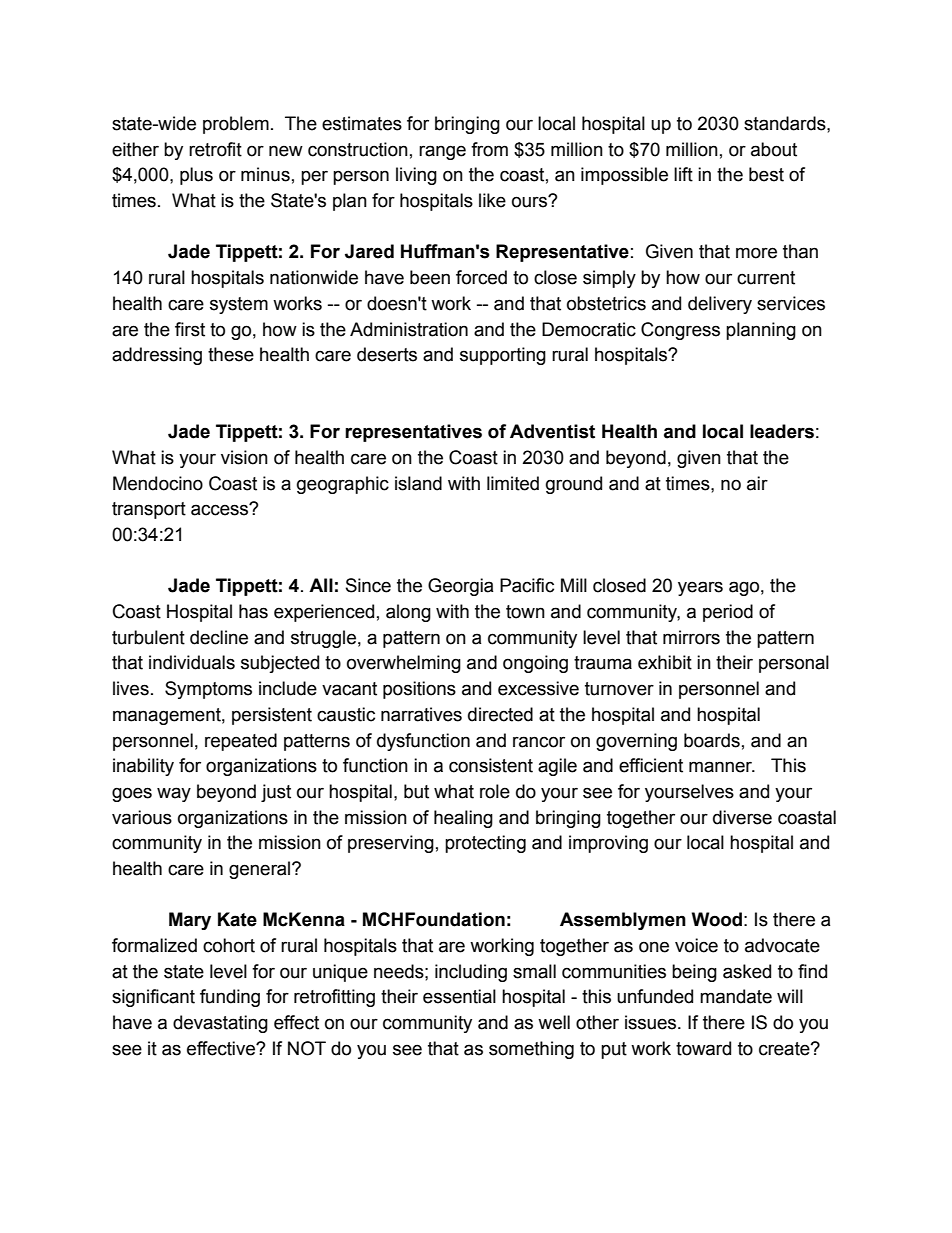 The height and width of the document is (1233, 952). I want to click on Symptoms, so click(208, 690).
